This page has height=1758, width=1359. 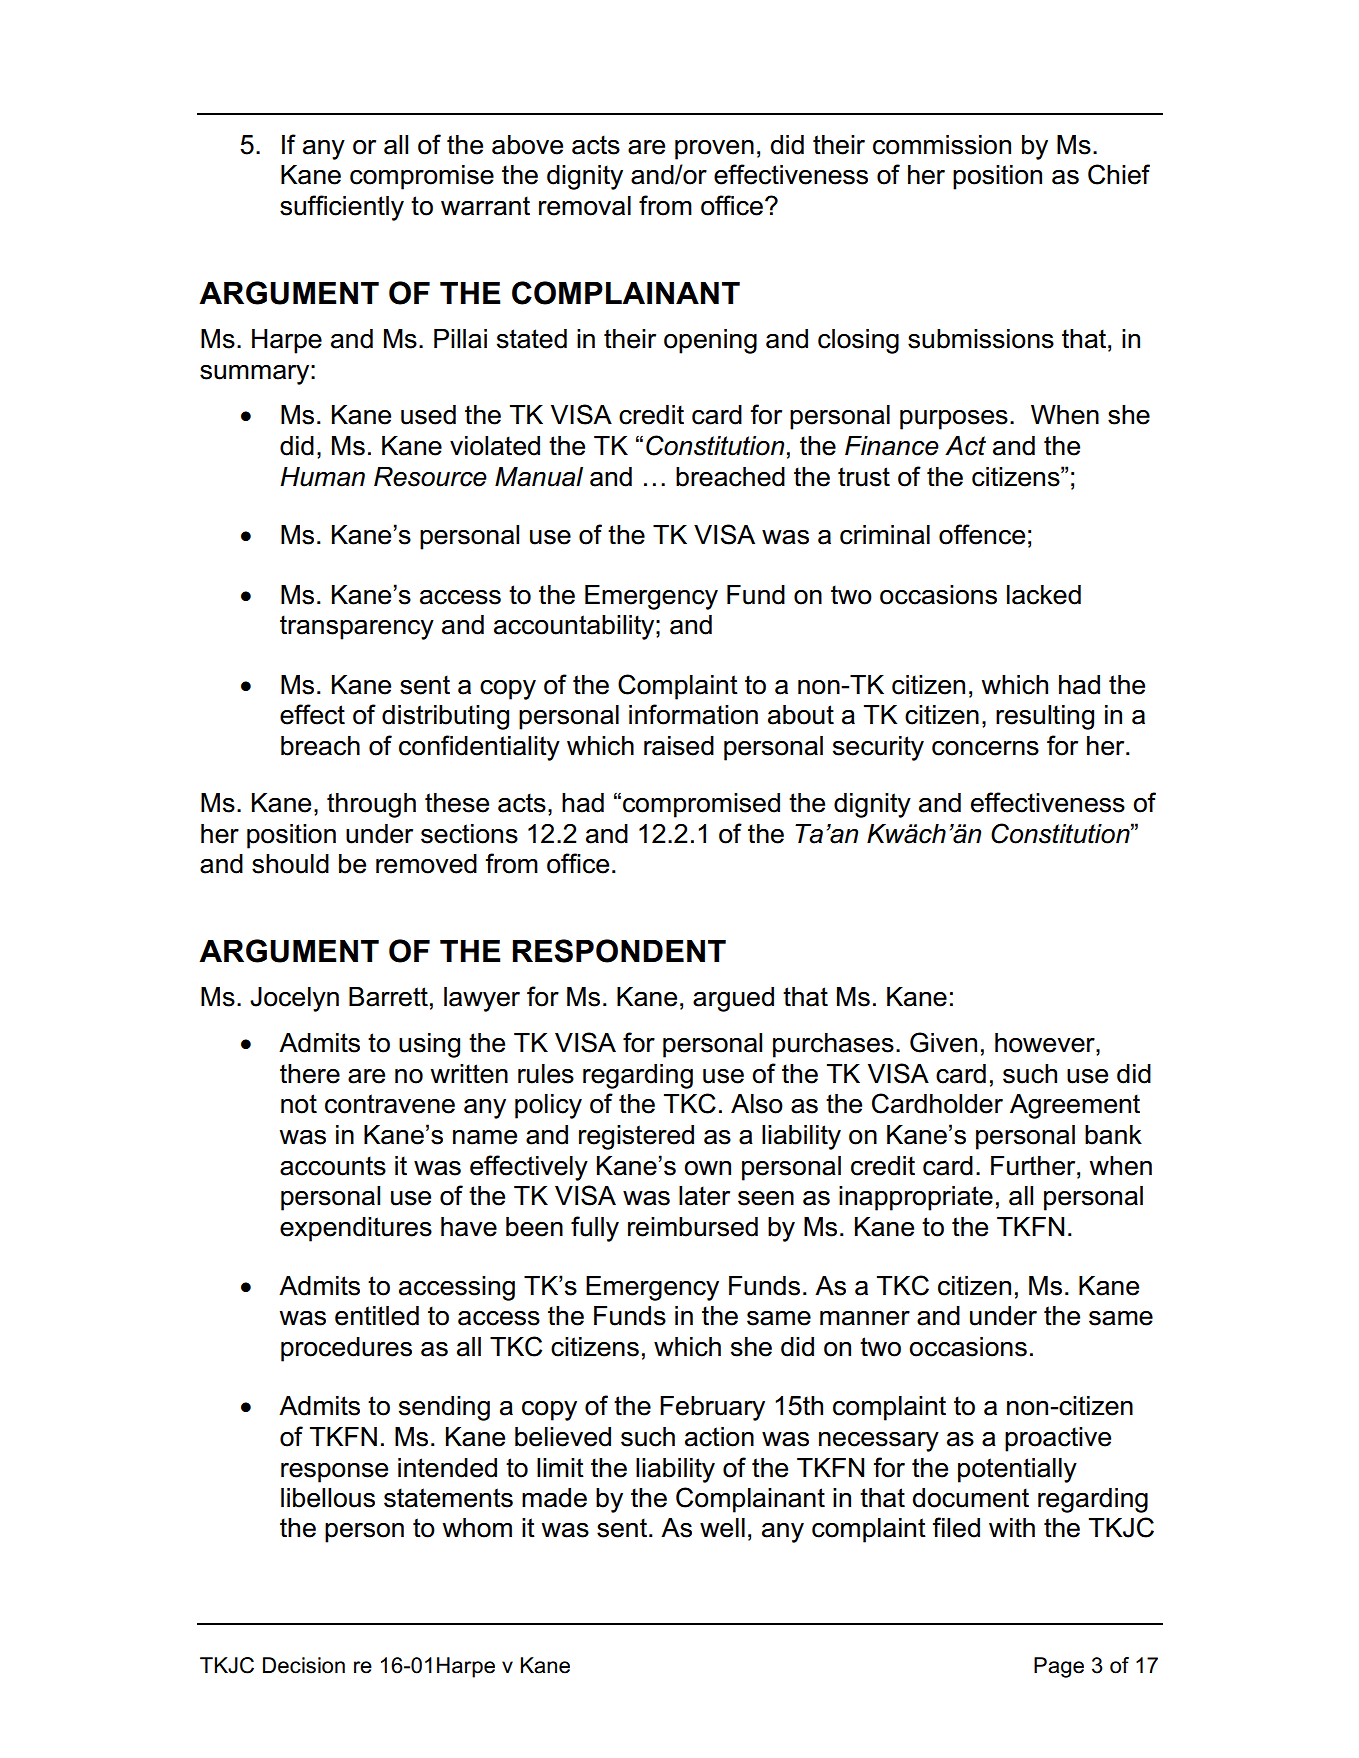 I want to click on removed, so click(x=426, y=864).
